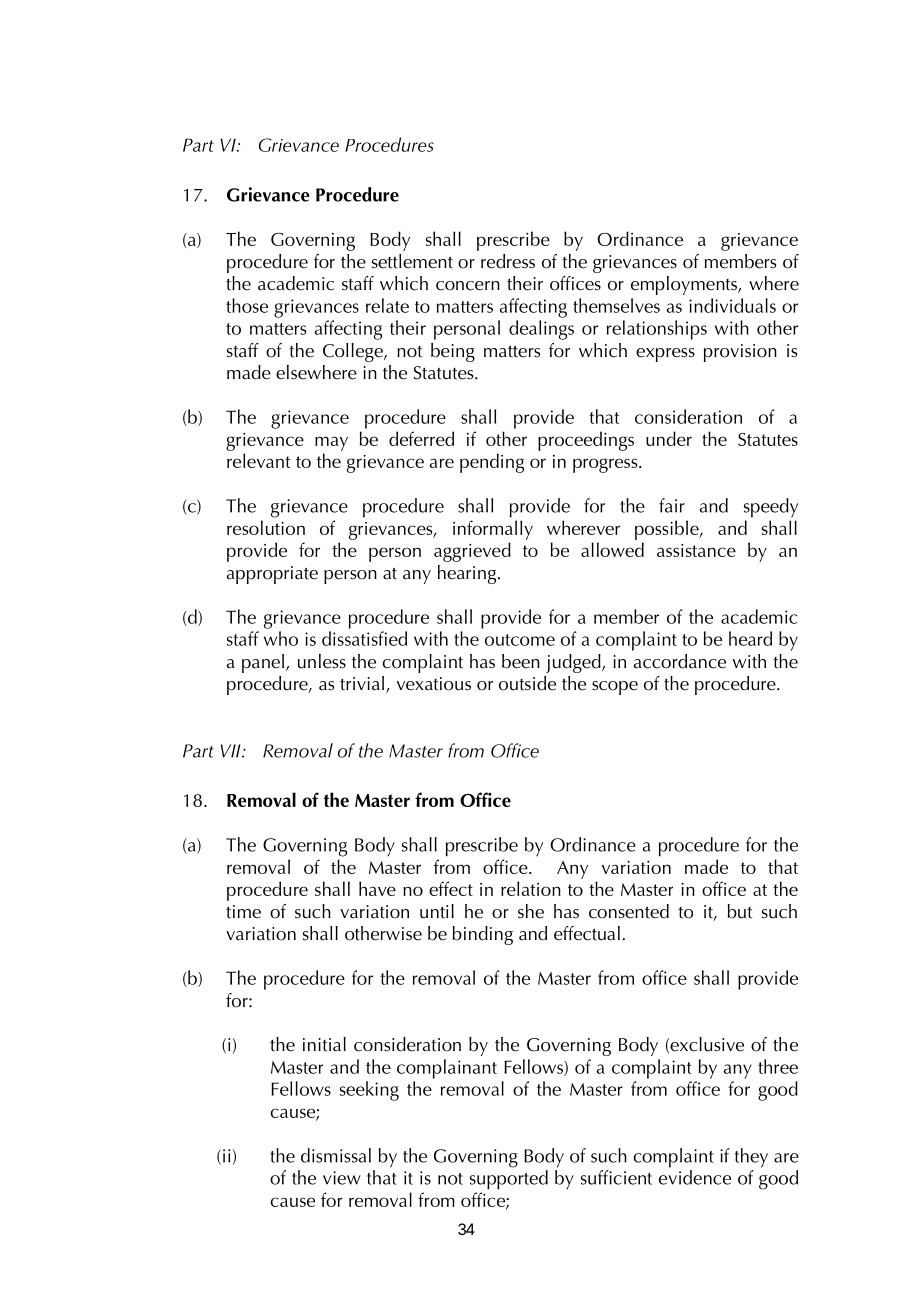  What do you see at coordinates (629, 911) in the document?
I see `consented` at bounding box center [629, 911].
